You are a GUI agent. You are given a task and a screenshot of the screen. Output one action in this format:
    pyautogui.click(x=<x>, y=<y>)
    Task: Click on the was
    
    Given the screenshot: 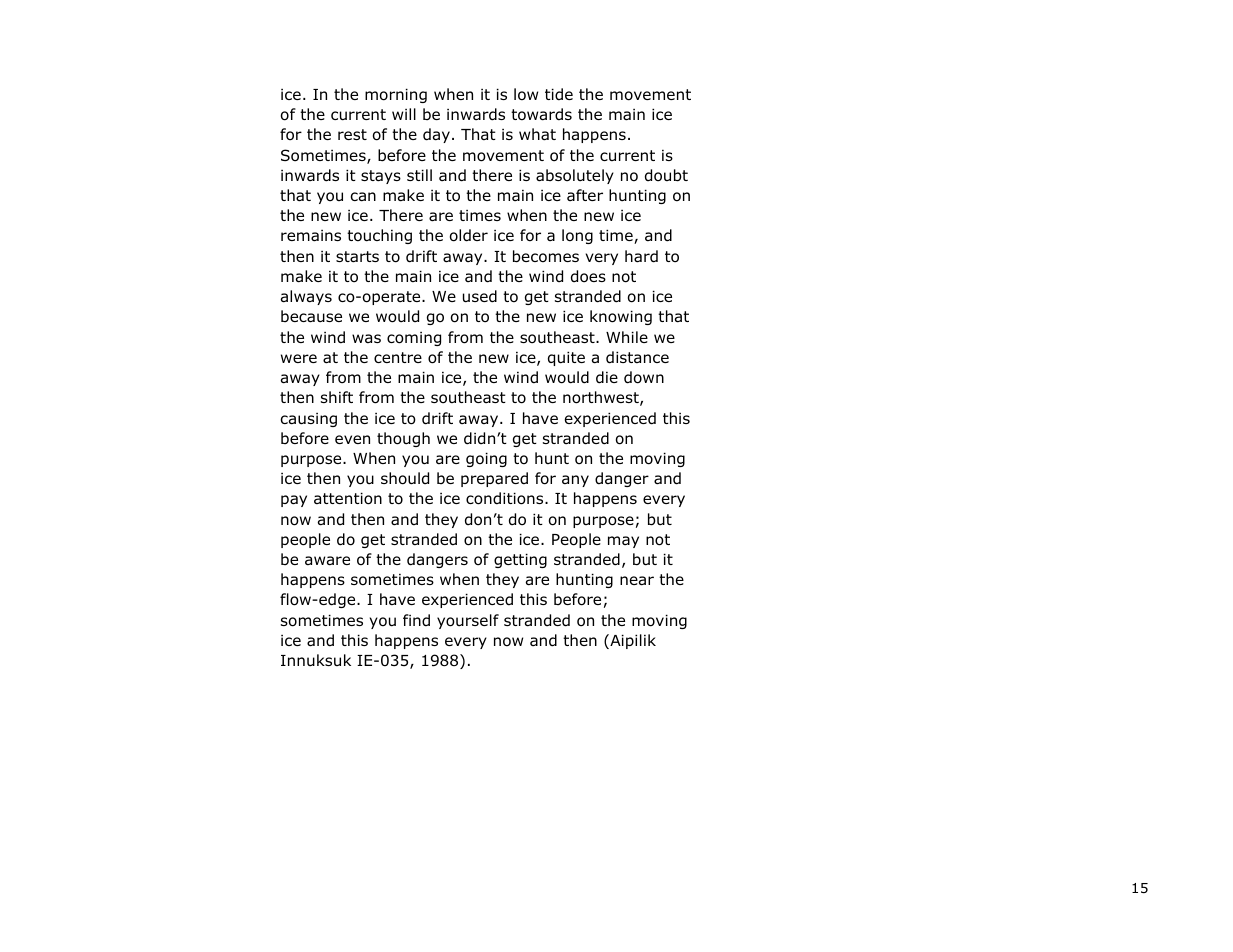 What is the action you would take?
    pyautogui.click(x=366, y=338)
